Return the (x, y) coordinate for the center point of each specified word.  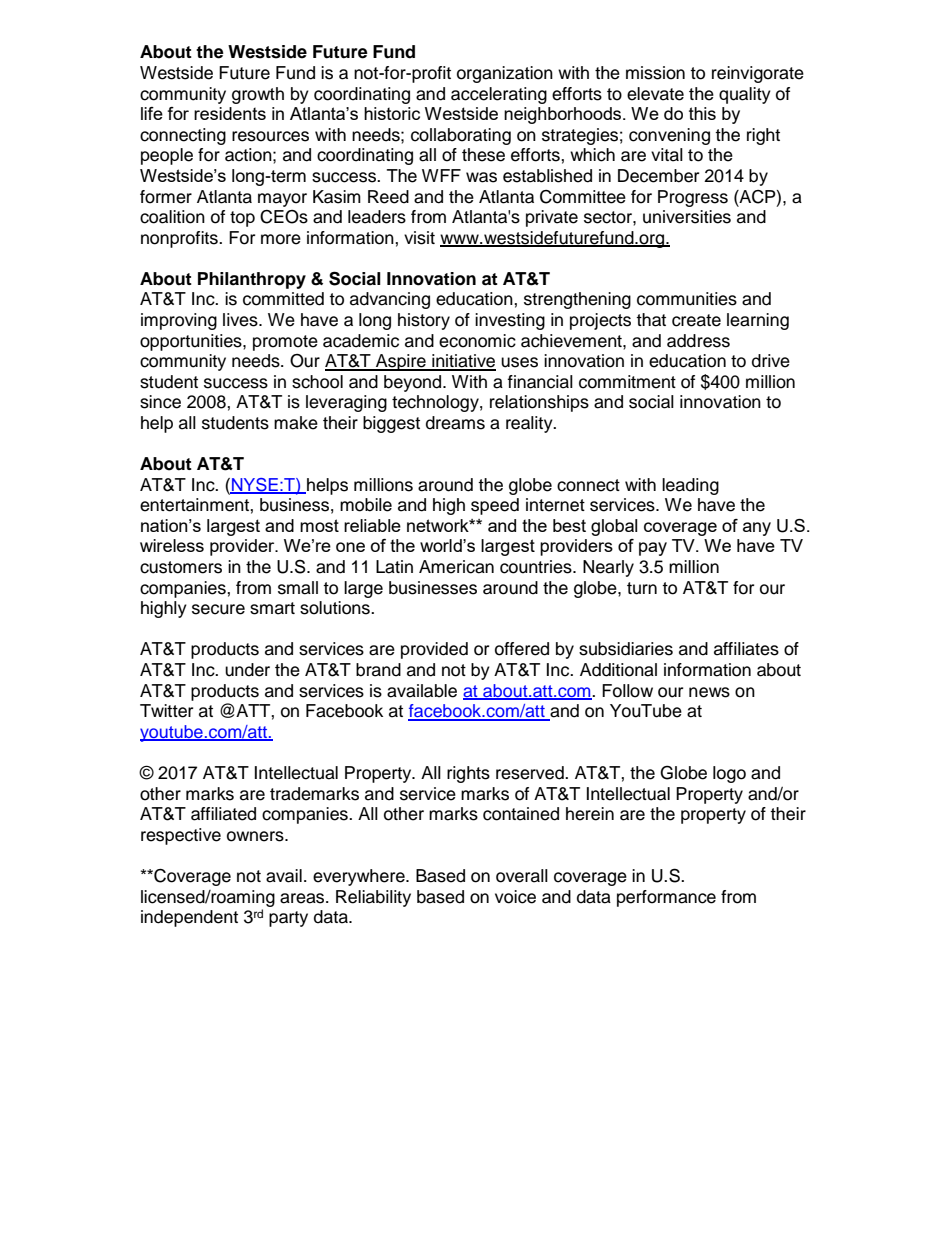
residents (230, 113)
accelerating (499, 95)
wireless (172, 545)
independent (189, 918)
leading (690, 486)
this (702, 113)
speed (495, 506)
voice (515, 897)
